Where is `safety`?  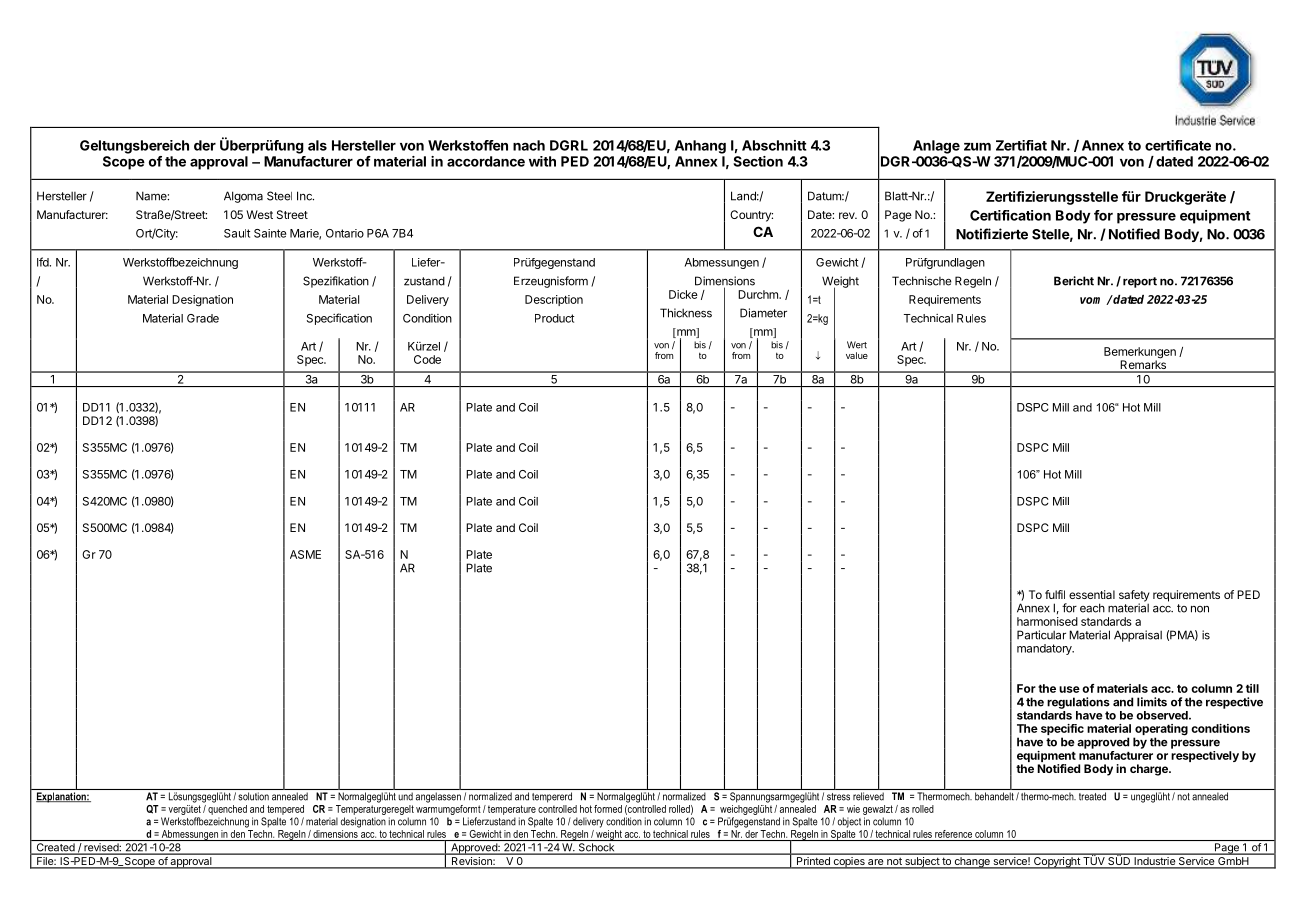
safety is located at coordinates (1134, 597).
